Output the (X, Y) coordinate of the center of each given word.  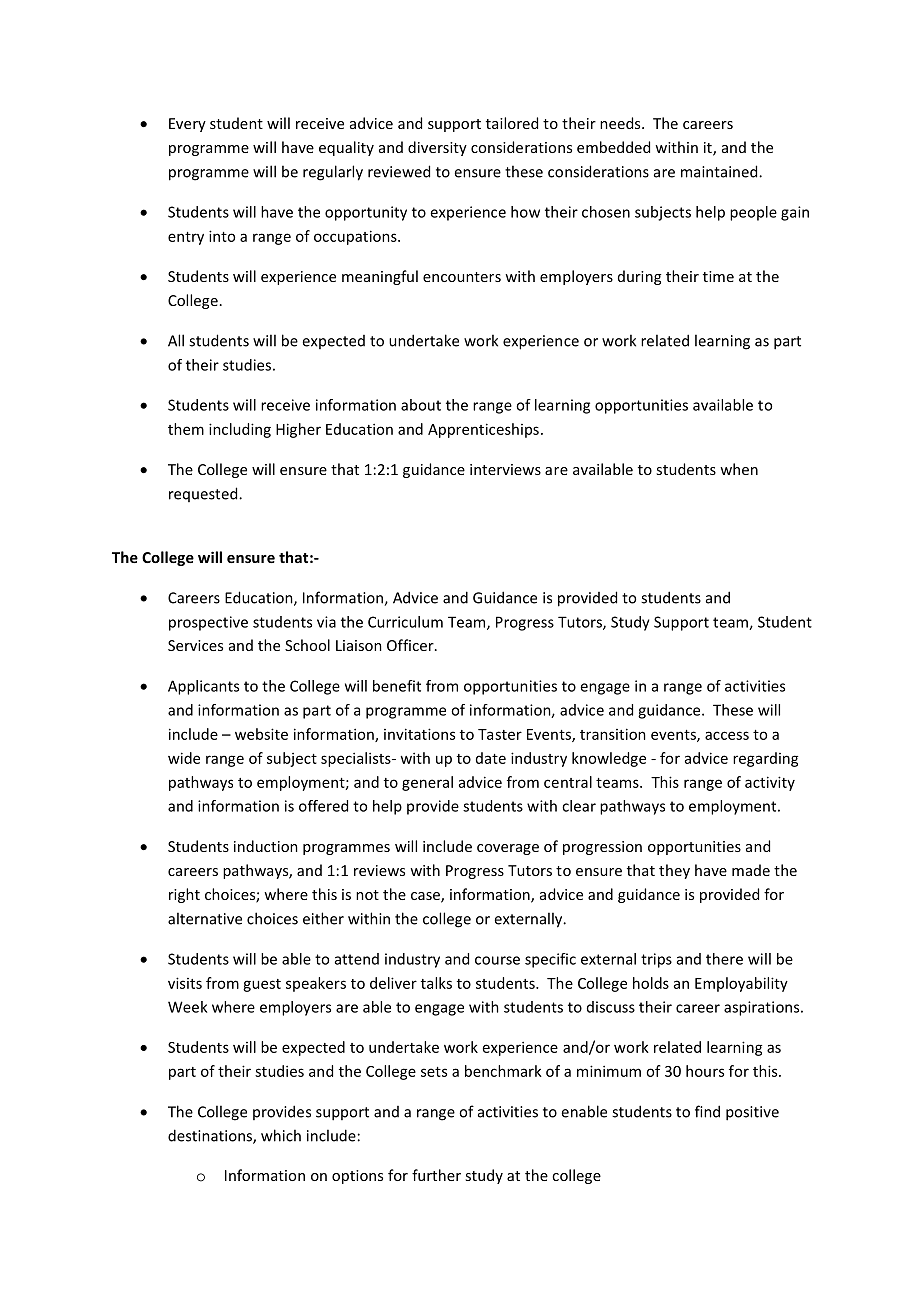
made (751, 870)
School (307, 645)
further (436, 1175)
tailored (512, 123)
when (739, 469)
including (240, 430)
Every (187, 125)
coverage (508, 849)
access (727, 735)
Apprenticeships (483, 430)
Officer (411, 645)
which (281, 1135)
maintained (720, 171)
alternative (205, 918)
